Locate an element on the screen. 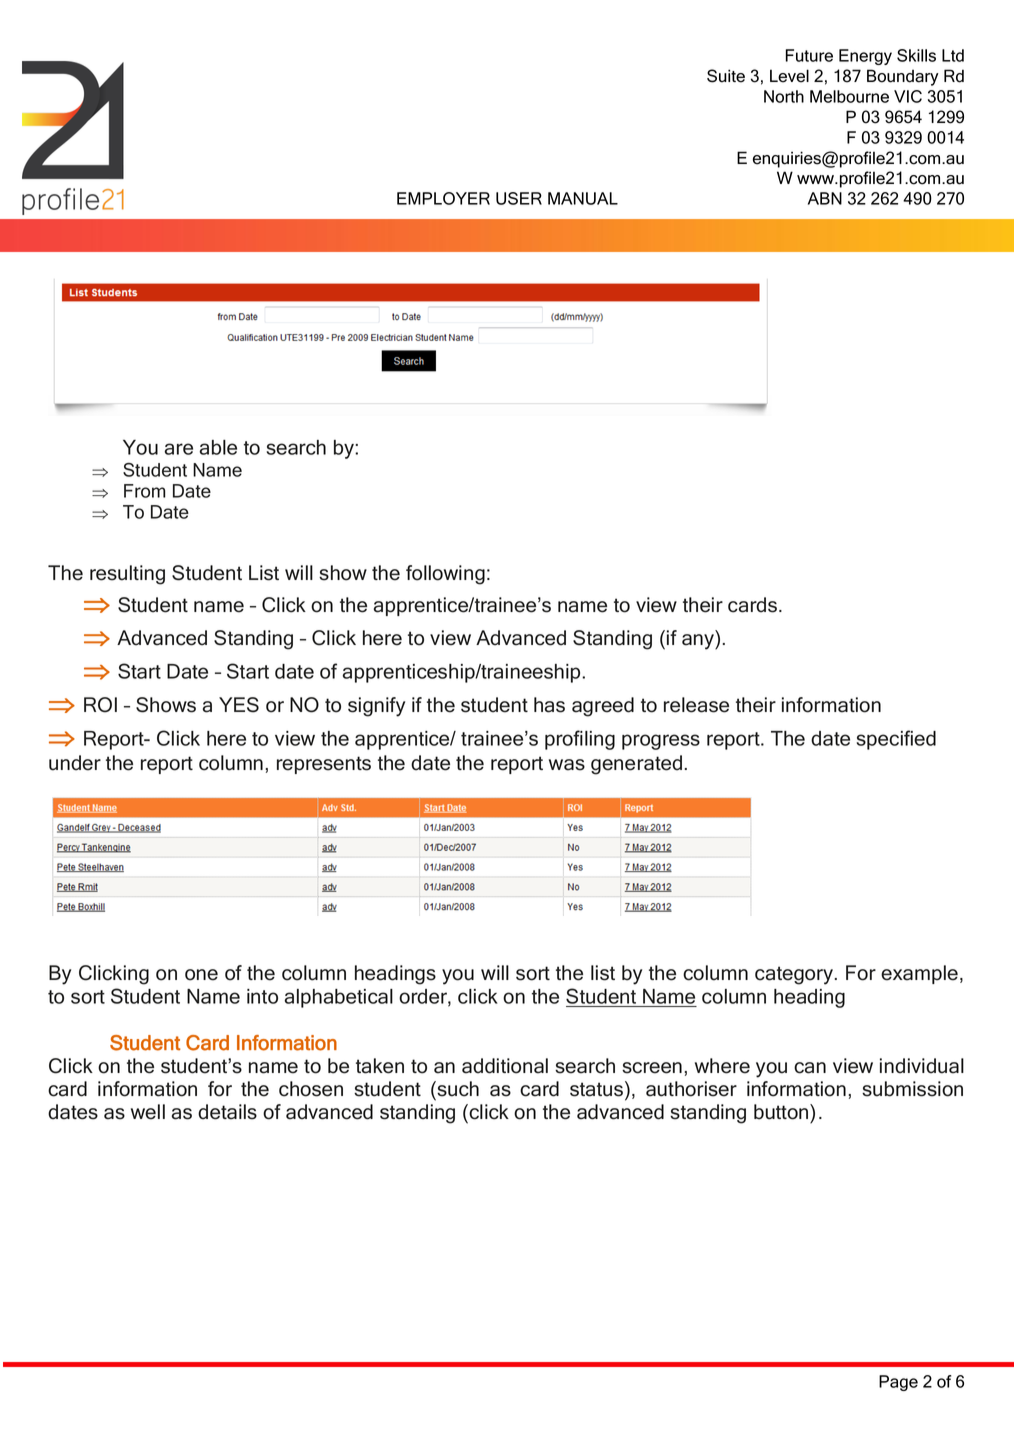 The height and width of the screenshot is (1434, 1014). specified is located at coordinates (896, 740).
